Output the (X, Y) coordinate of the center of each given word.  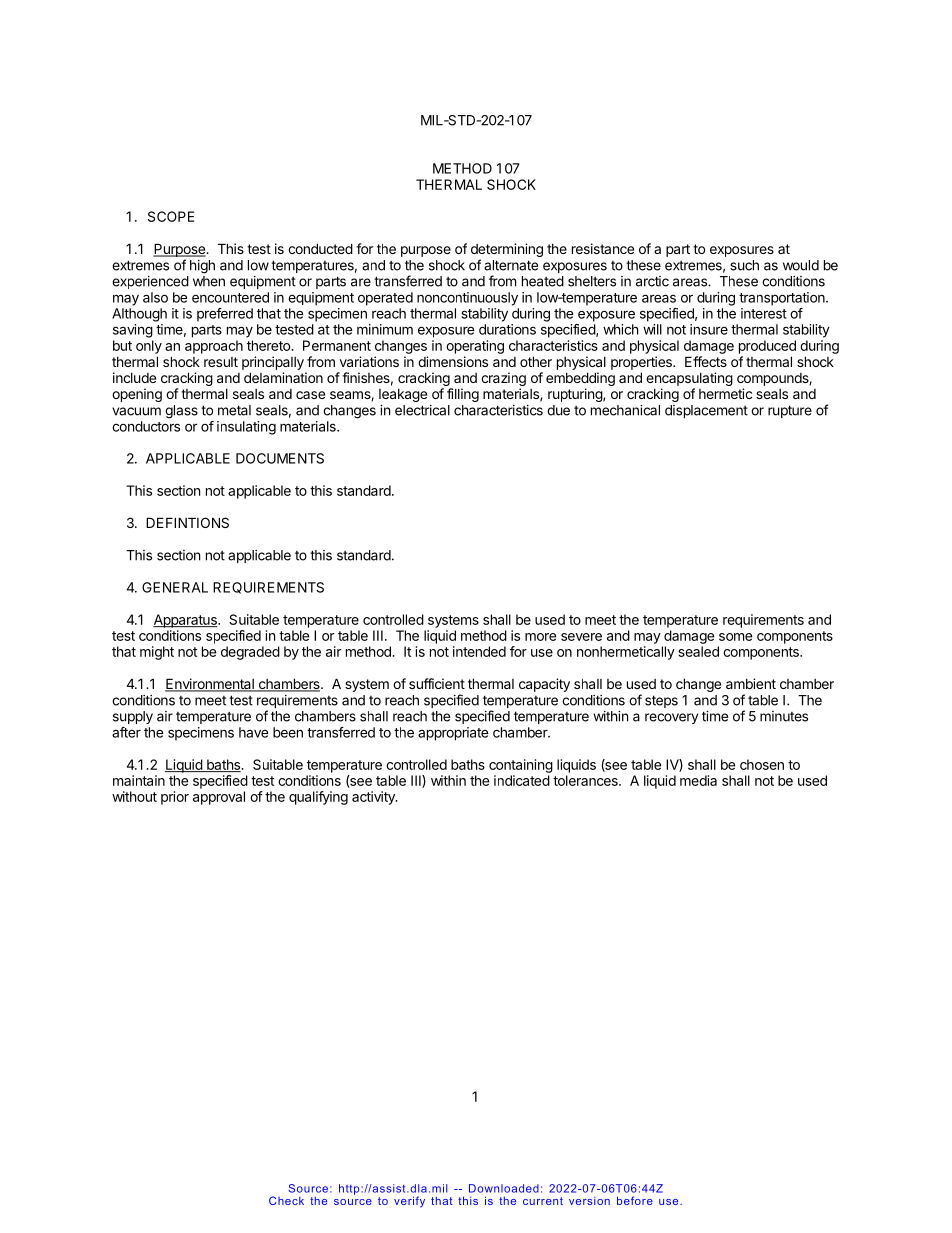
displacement (706, 411)
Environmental (210, 685)
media (698, 780)
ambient (751, 683)
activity (374, 798)
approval (219, 798)
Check (286, 1200)
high (202, 267)
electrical (422, 410)
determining (507, 251)
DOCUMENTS (280, 458)
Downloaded (504, 1188)
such (744, 265)
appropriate (453, 734)
